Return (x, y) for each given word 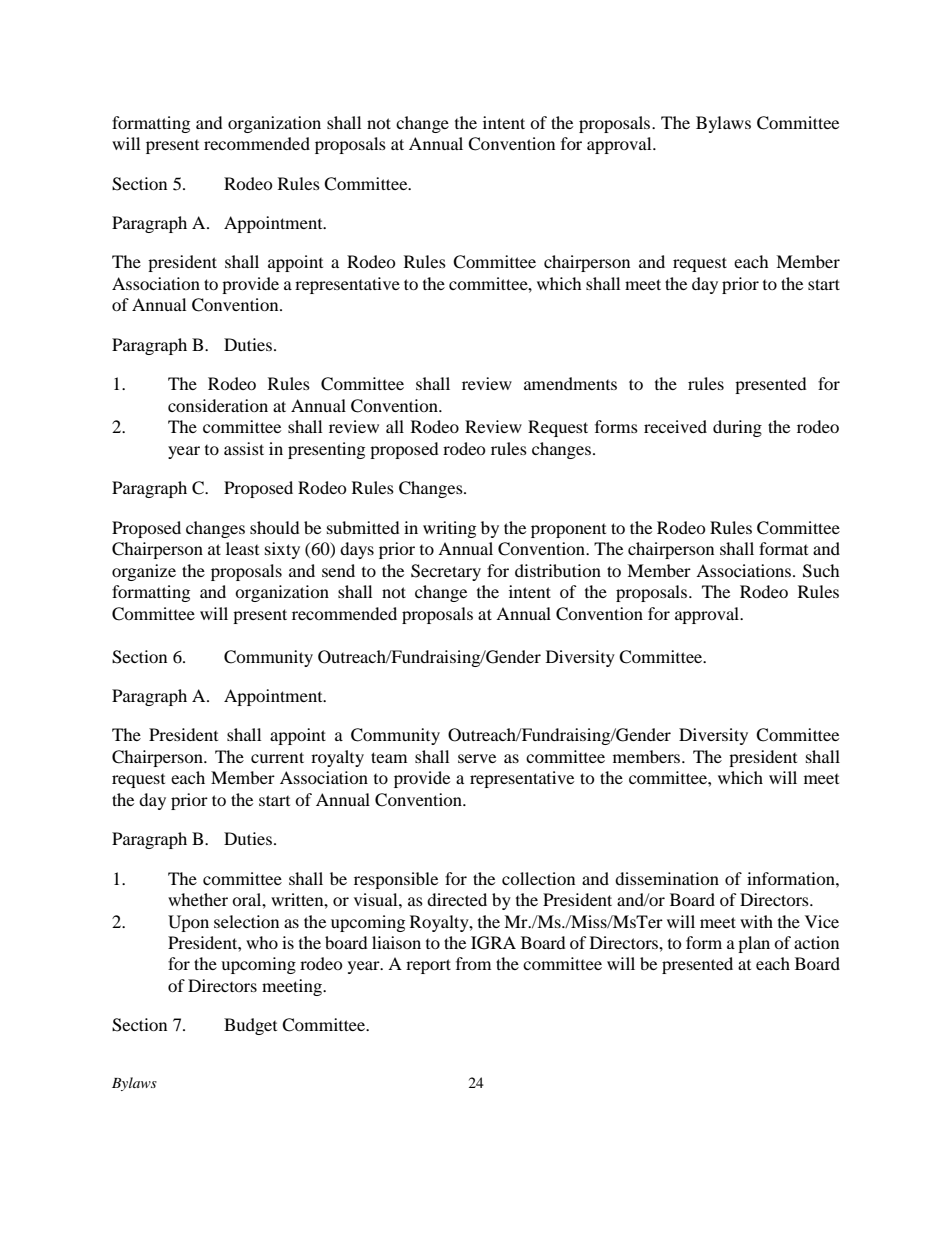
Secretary (446, 572)
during (737, 428)
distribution (558, 570)
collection (538, 878)
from (473, 963)
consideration (218, 405)
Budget (250, 1026)
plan (754, 944)
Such (821, 571)
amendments (570, 383)
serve (477, 758)
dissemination (667, 878)
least (242, 548)
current (277, 757)
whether (198, 899)
